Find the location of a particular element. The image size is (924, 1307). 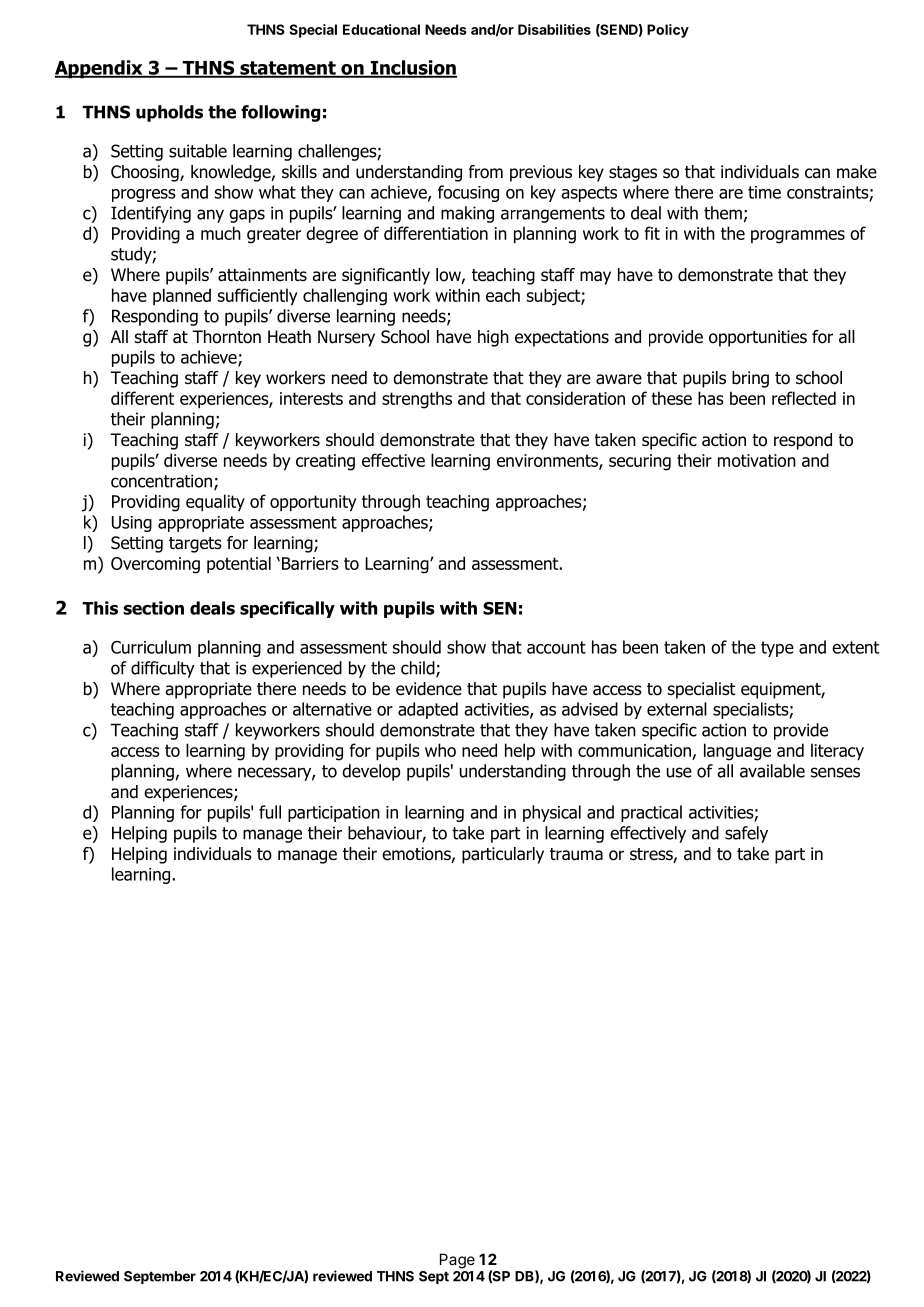

who is located at coordinates (440, 750).
